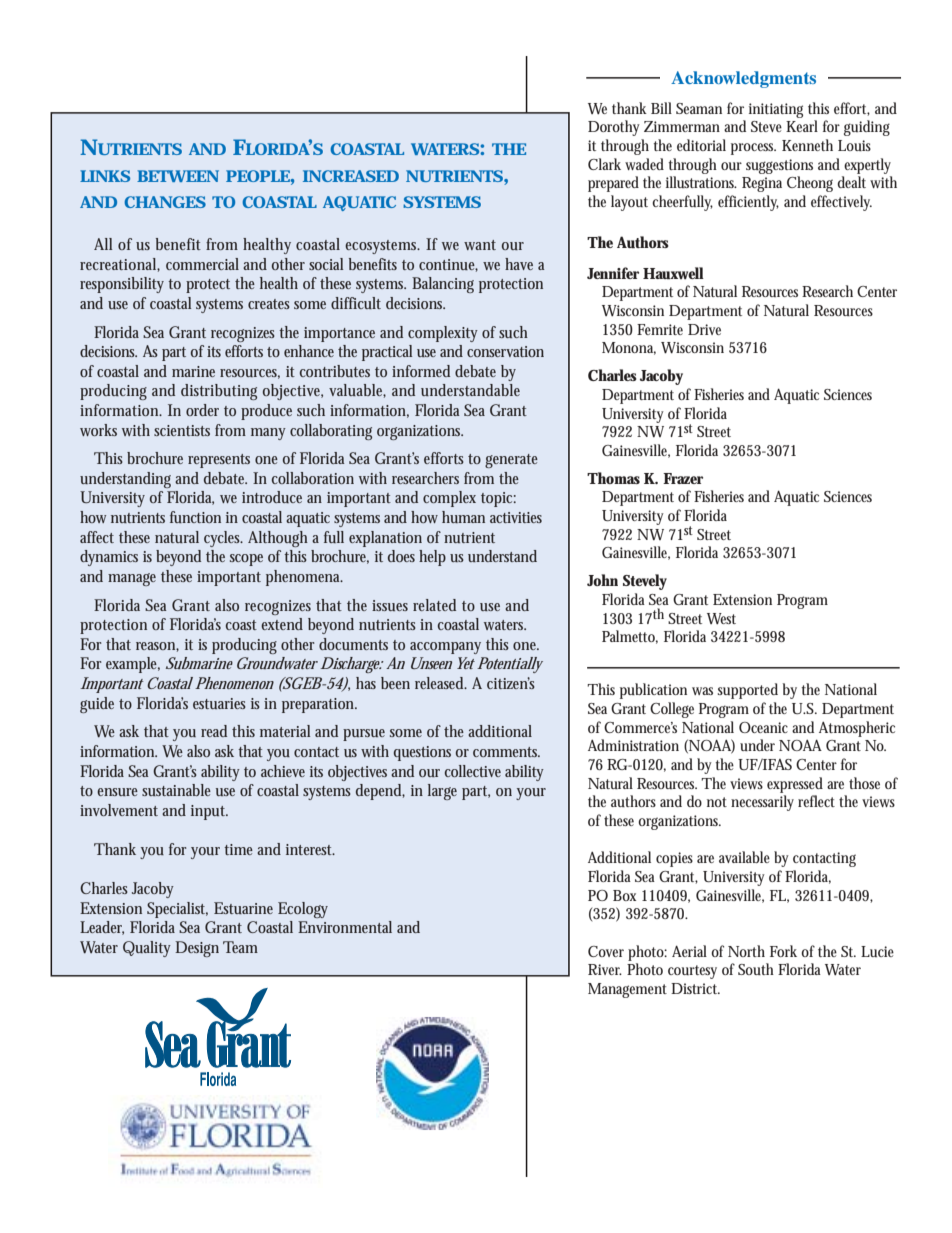  What do you see at coordinates (614, 128) in the screenshot?
I see `Dorothy` at bounding box center [614, 128].
